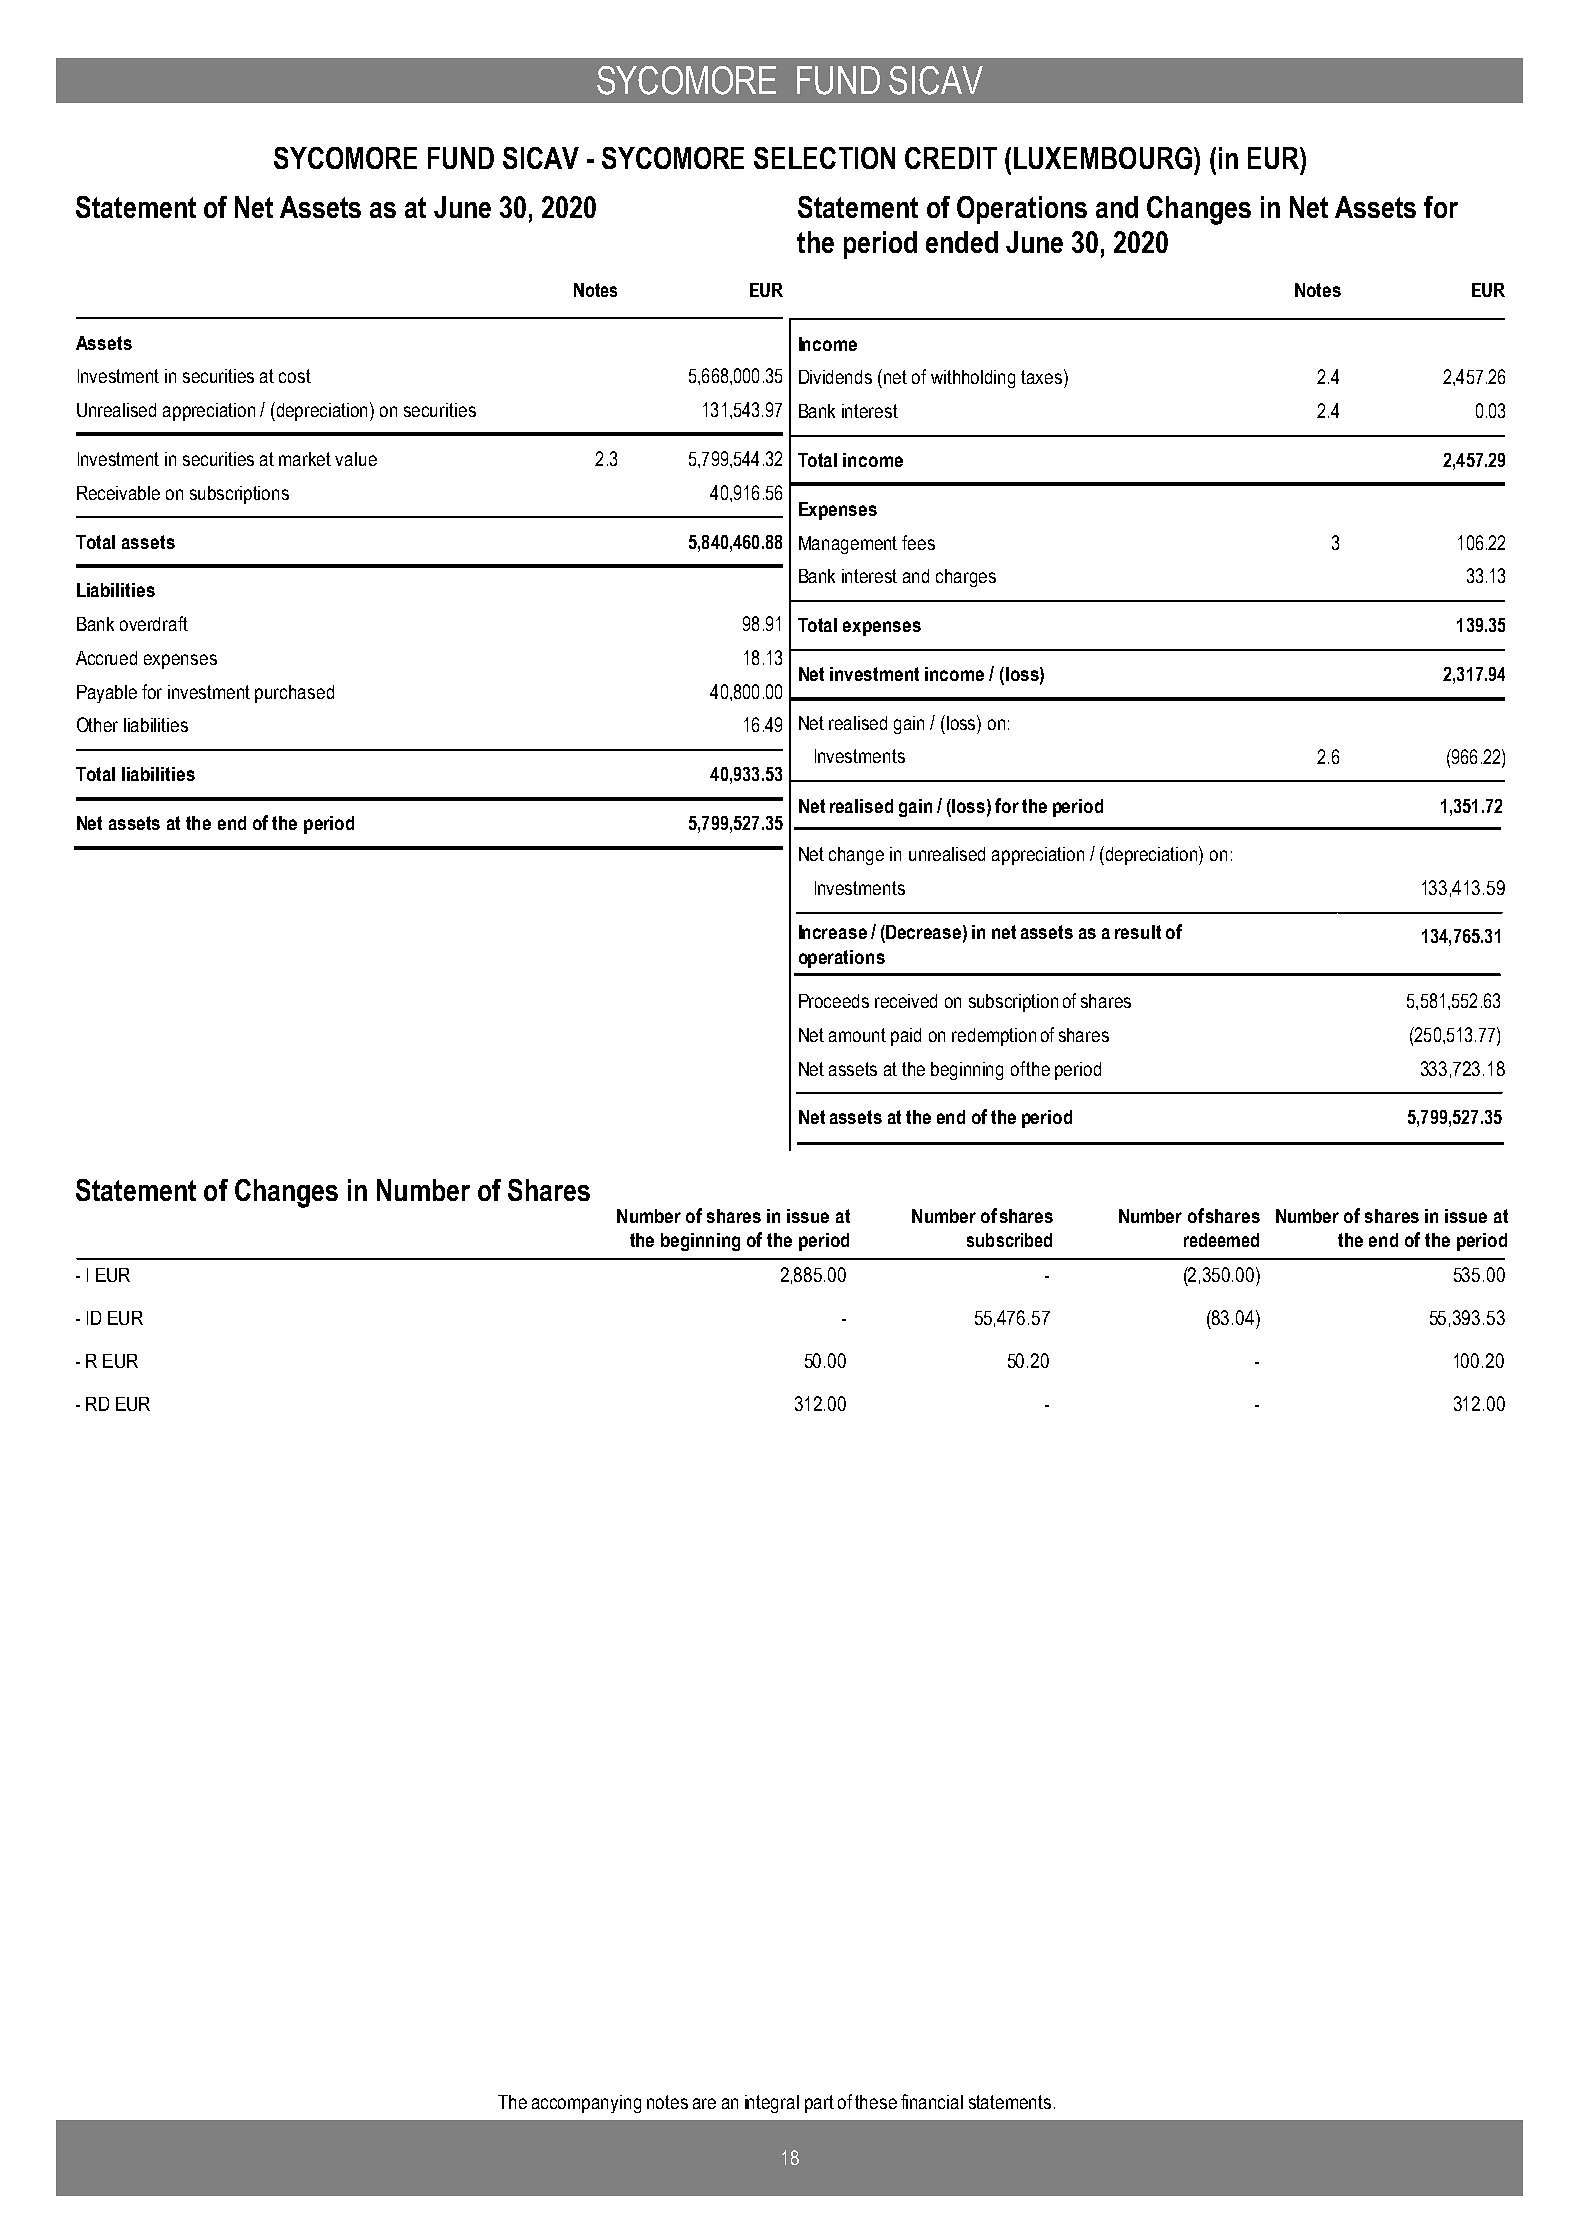  Describe the element at coordinates (932, 2101) in the image. I see `financial` at that location.
